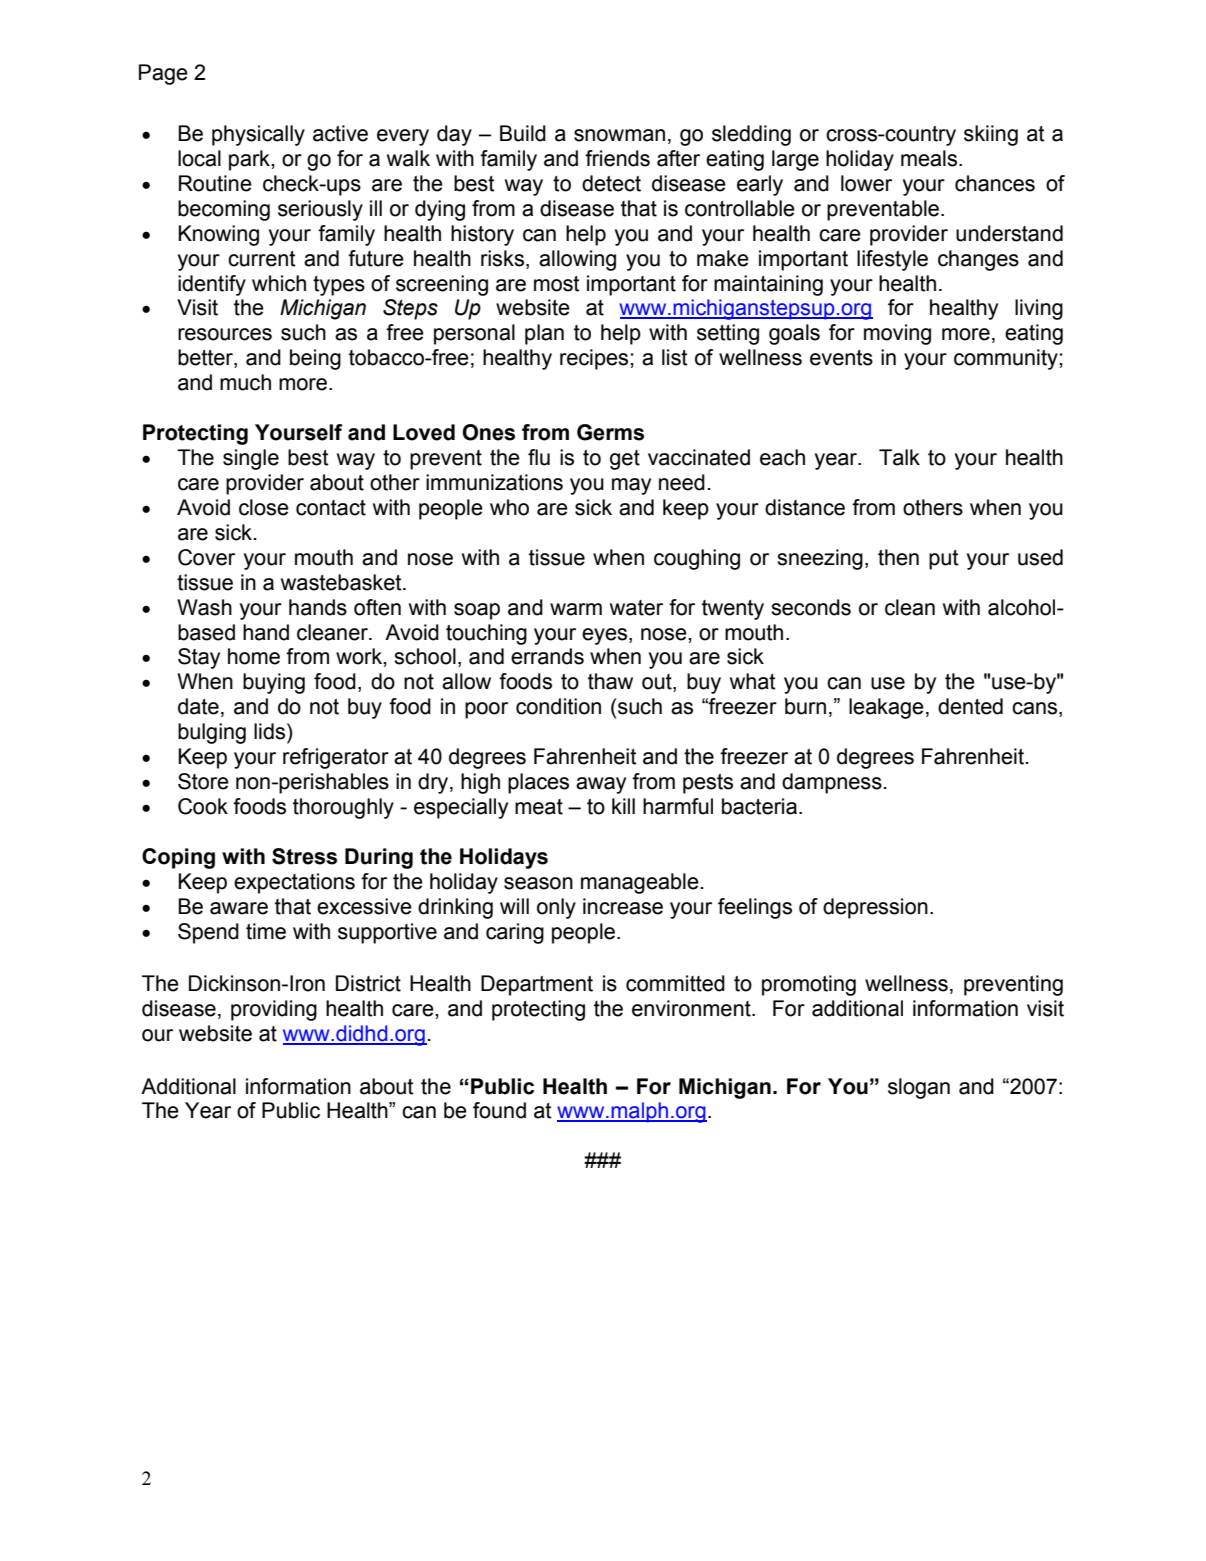 This image has height=1561, width=1206. What do you see at coordinates (601, 785) in the image?
I see `away` at bounding box center [601, 785].
